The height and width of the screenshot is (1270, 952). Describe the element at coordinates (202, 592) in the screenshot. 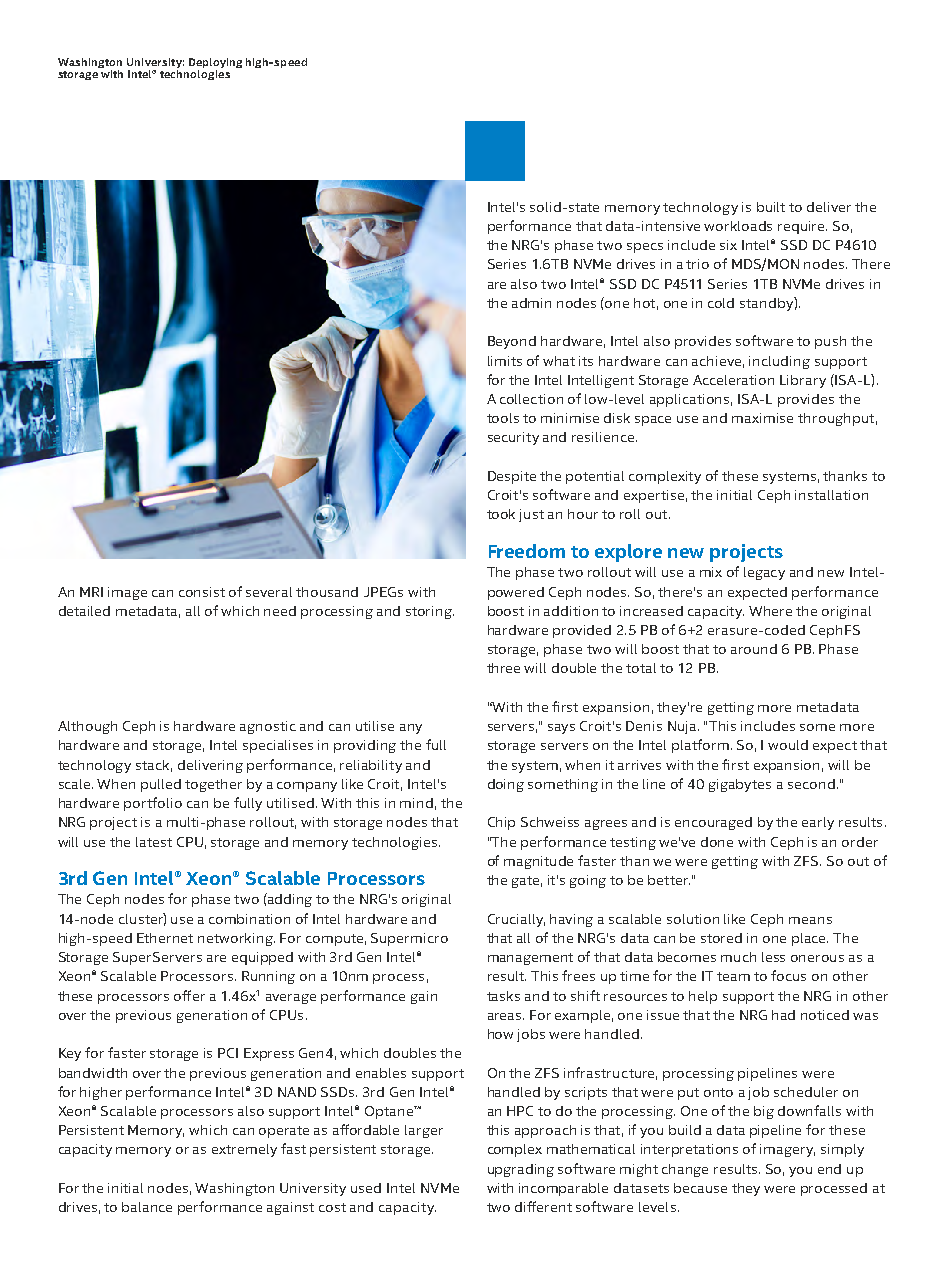

I see `consist` at that location.
